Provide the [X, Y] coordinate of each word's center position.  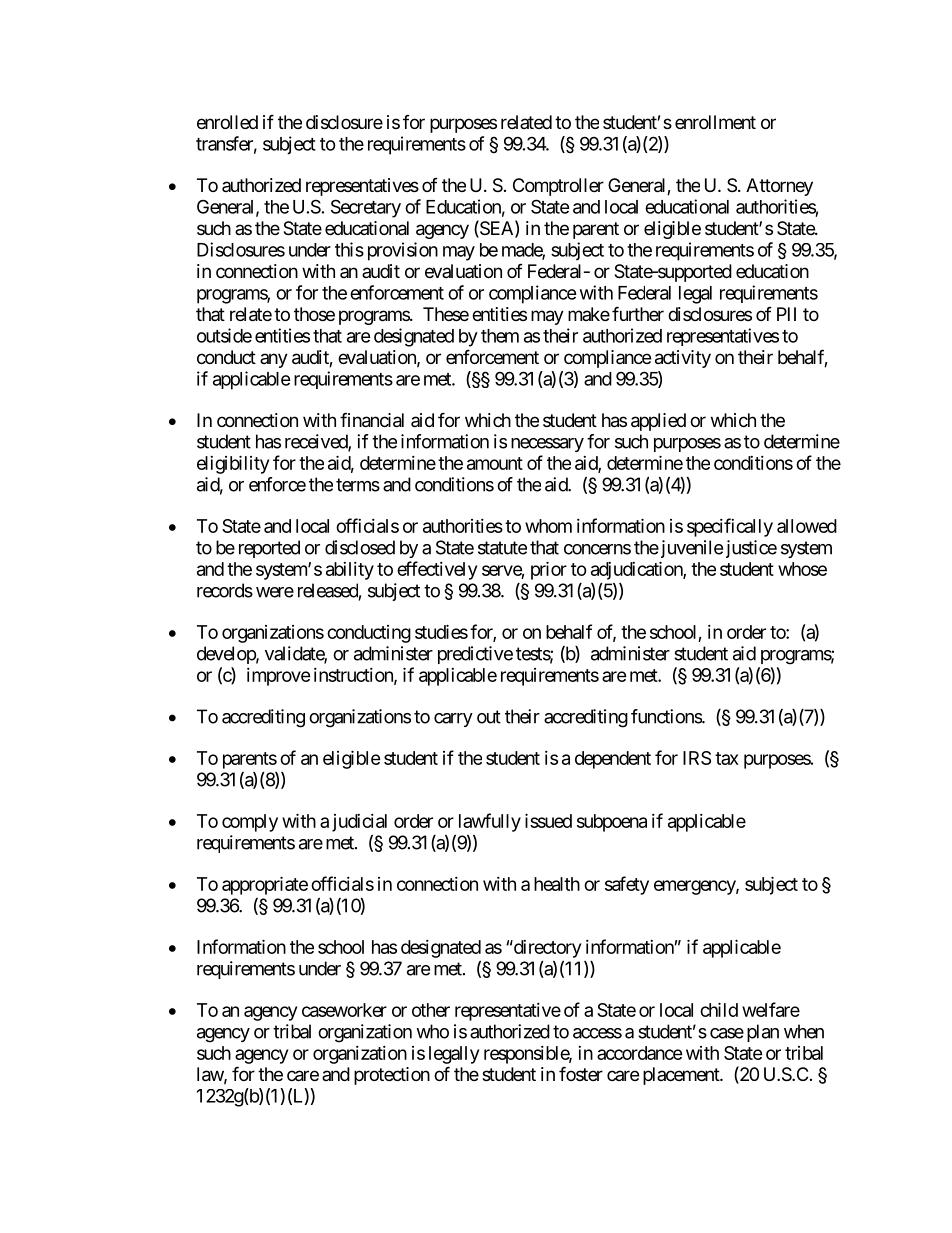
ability [350, 571]
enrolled [227, 122]
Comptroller [558, 187]
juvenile [690, 549]
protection [392, 1076]
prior [549, 570]
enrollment [715, 122]
